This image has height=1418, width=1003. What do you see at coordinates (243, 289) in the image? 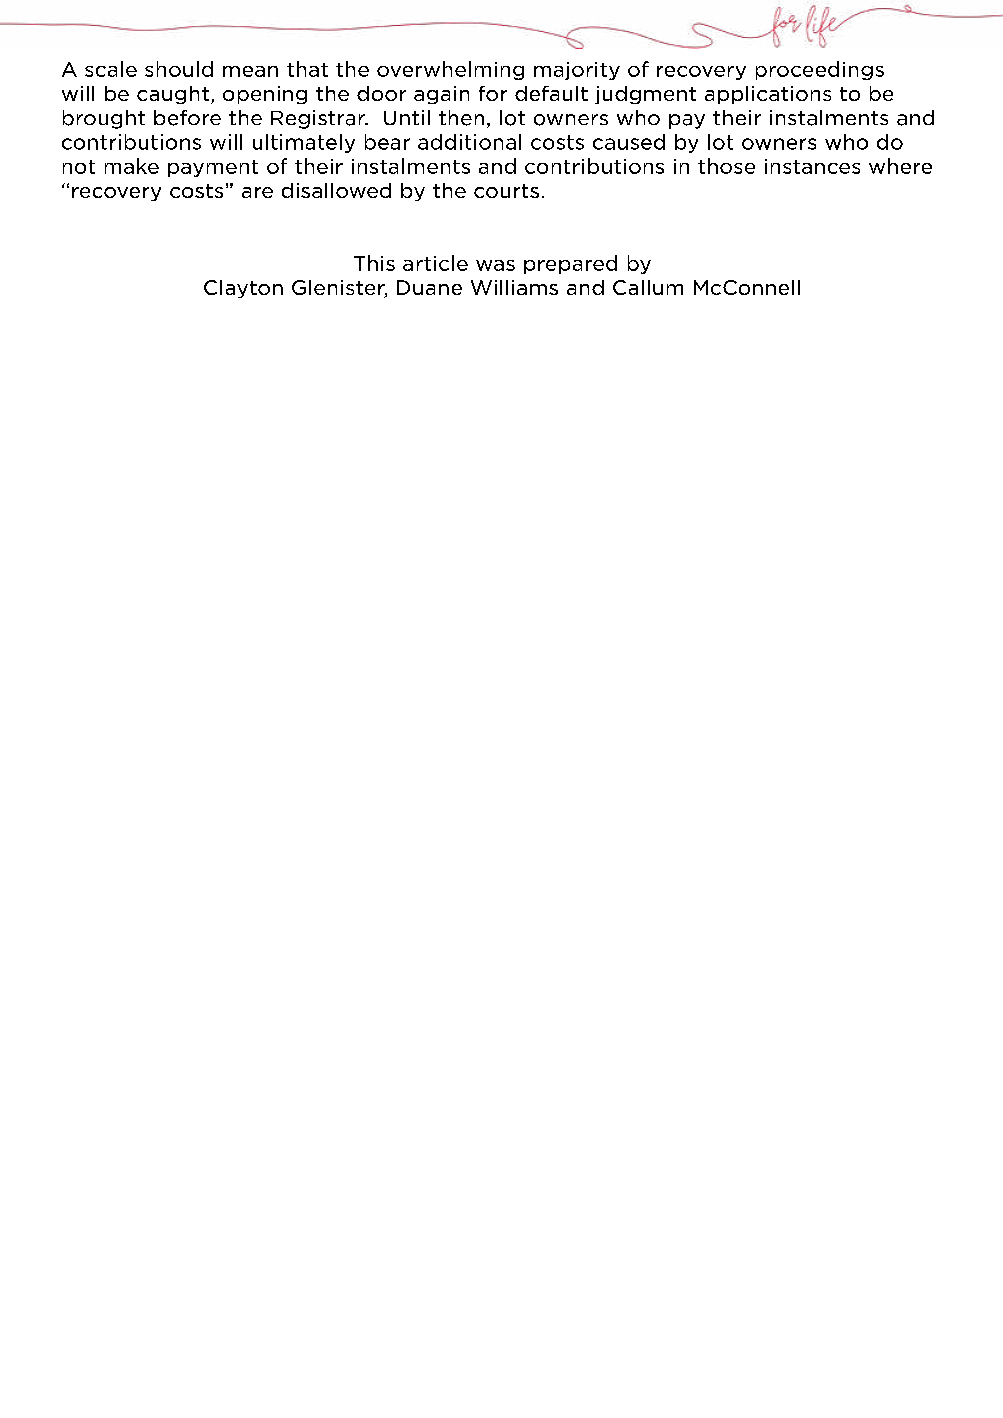
I see `Clayton` at bounding box center [243, 289].
